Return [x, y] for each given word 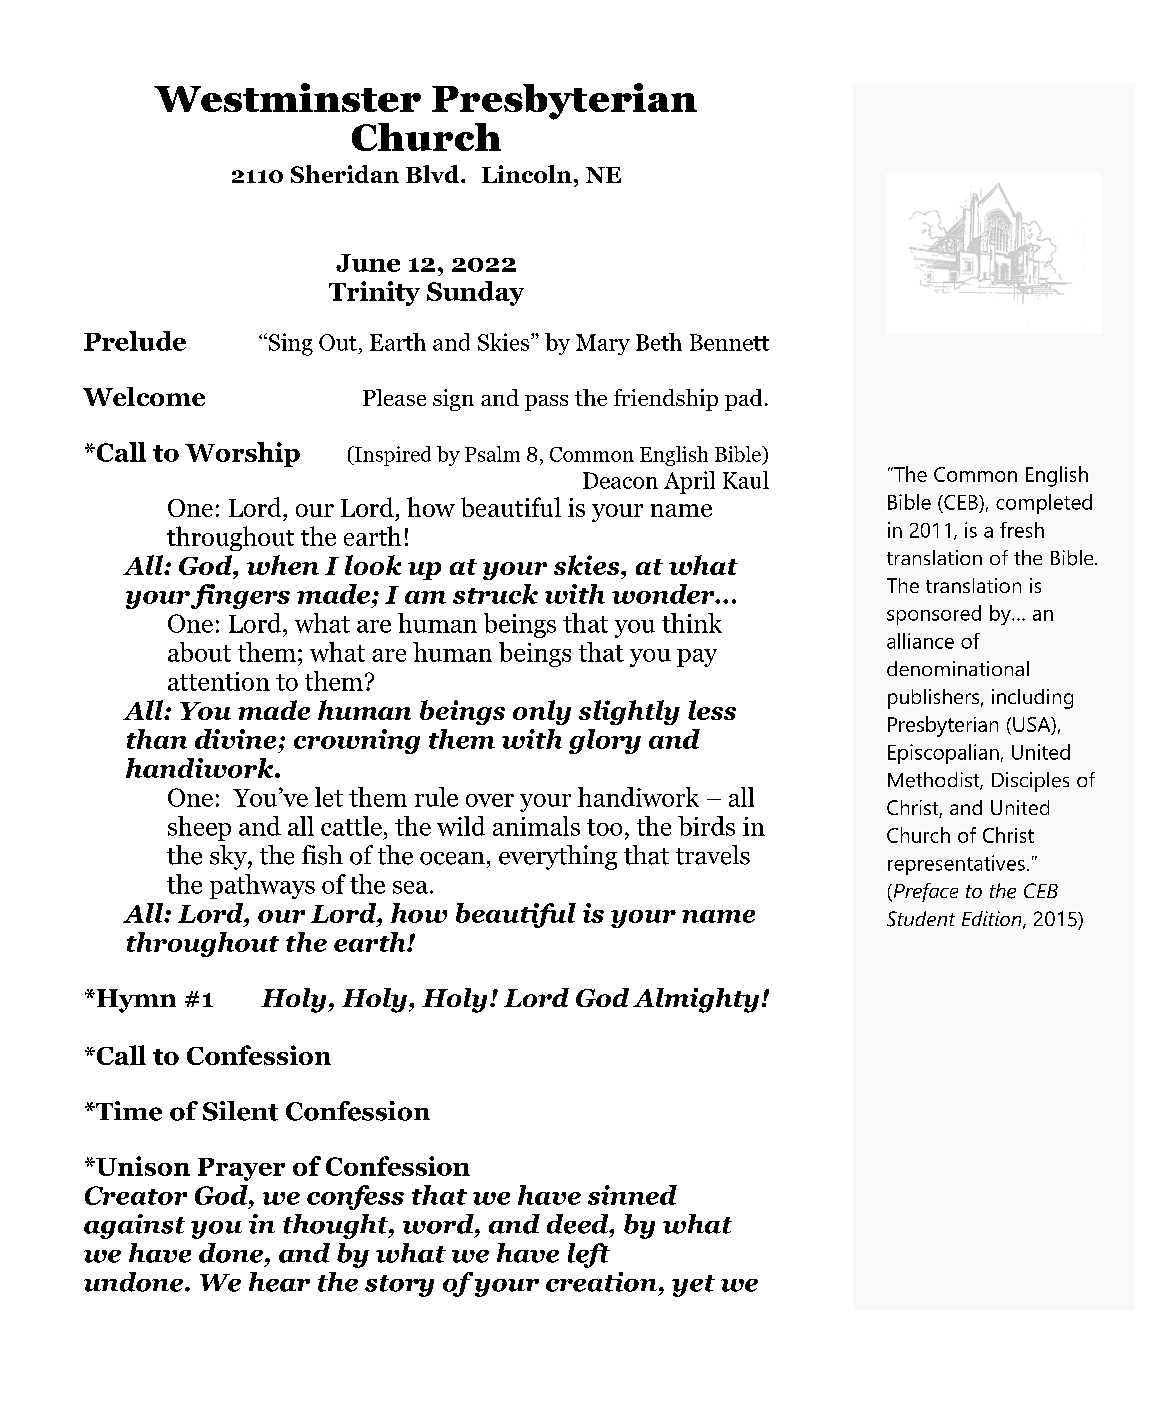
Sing [289, 344]
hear [279, 1282]
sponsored [934, 615]
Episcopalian [943, 754]
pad [743, 400]
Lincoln [527, 174]
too [604, 827]
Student [921, 919]
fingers [240, 596]
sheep [199, 828]
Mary [603, 344]
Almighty [696, 1000]
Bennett [729, 342]
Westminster [287, 97]
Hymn [135, 1001]
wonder [664, 594]
